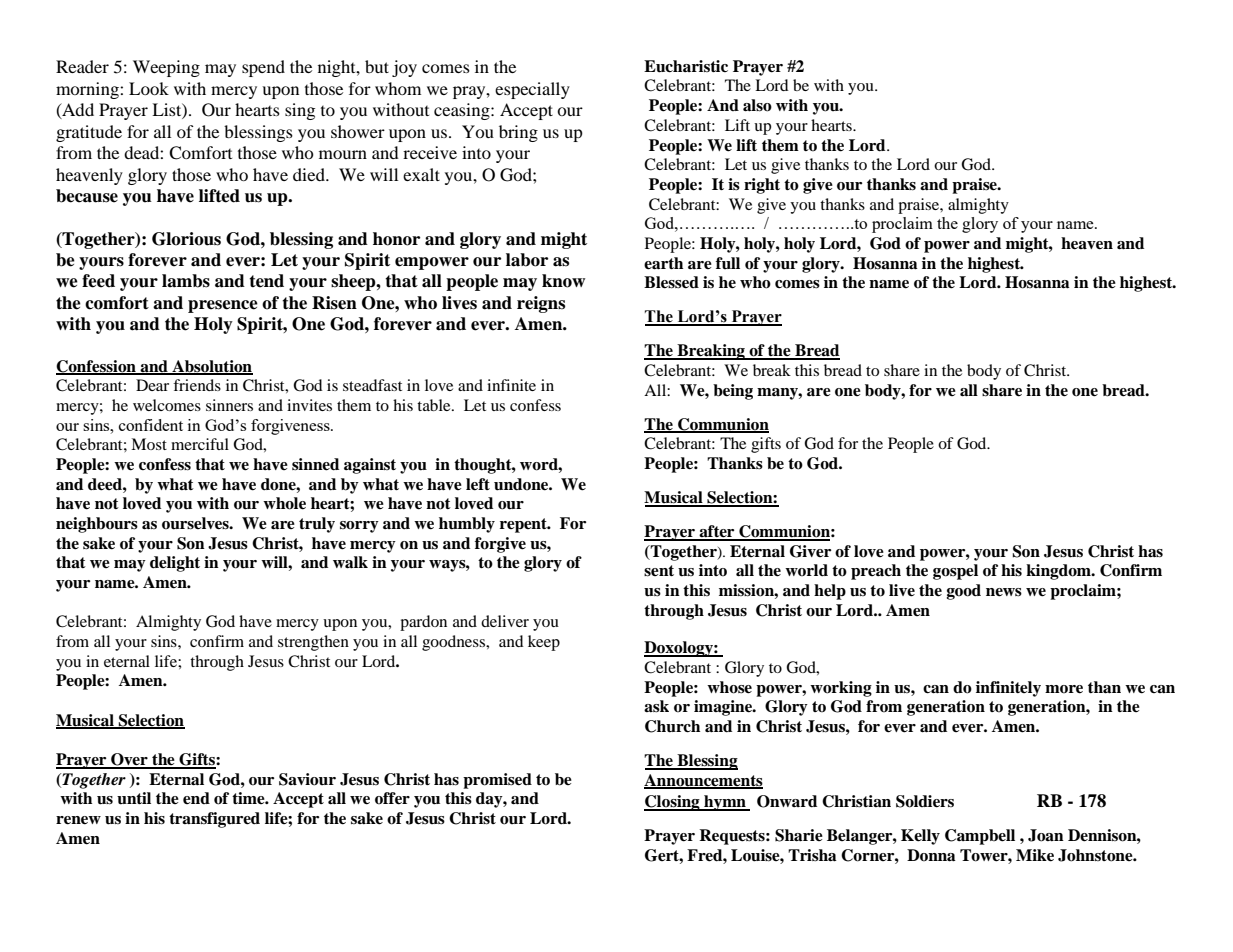 The width and height of the screenshot is (1233, 952). Describe the element at coordinates (478, 484) in the screenshot. I see `left` at that location.
